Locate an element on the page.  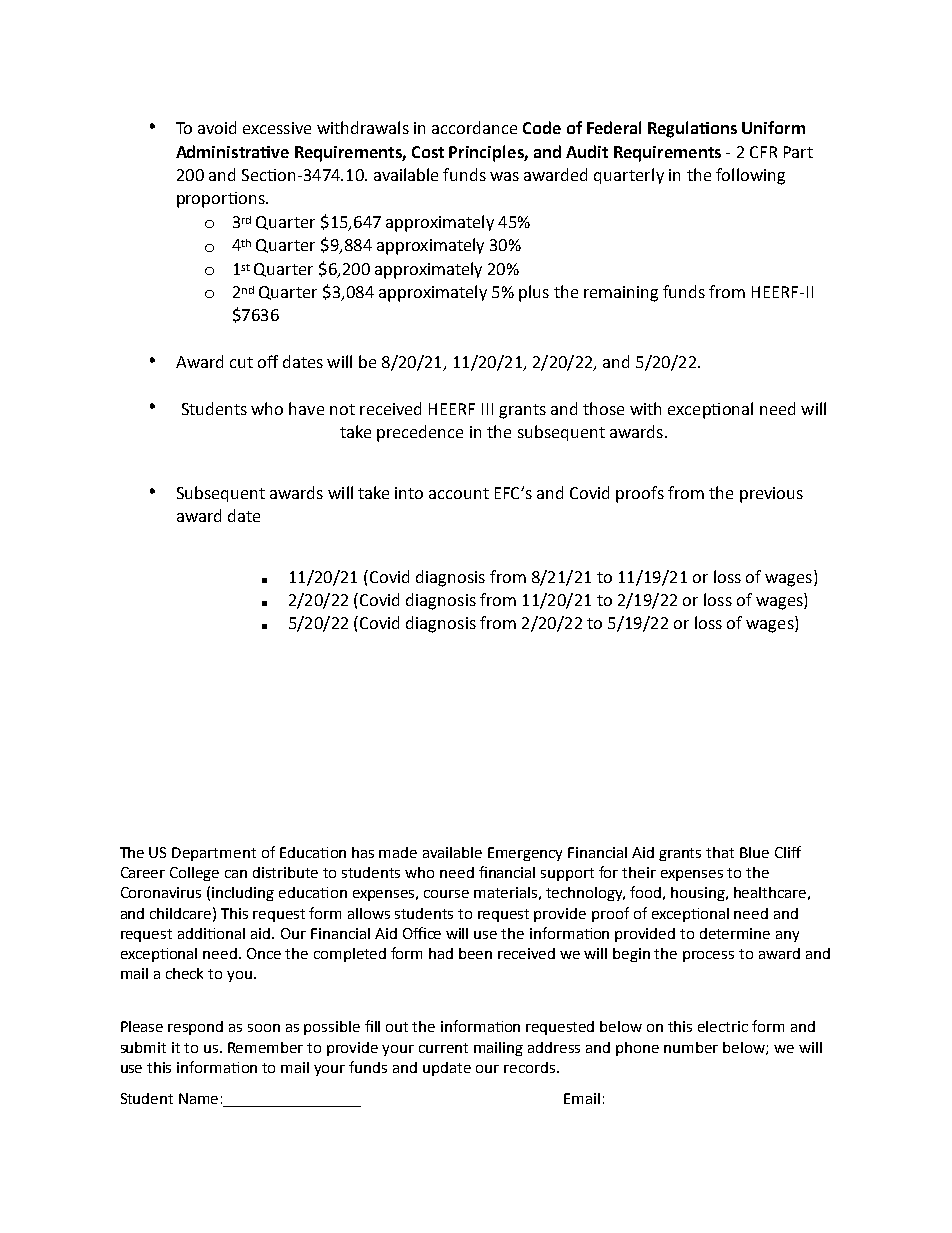
avoid is located at coordinates (217, 127).
